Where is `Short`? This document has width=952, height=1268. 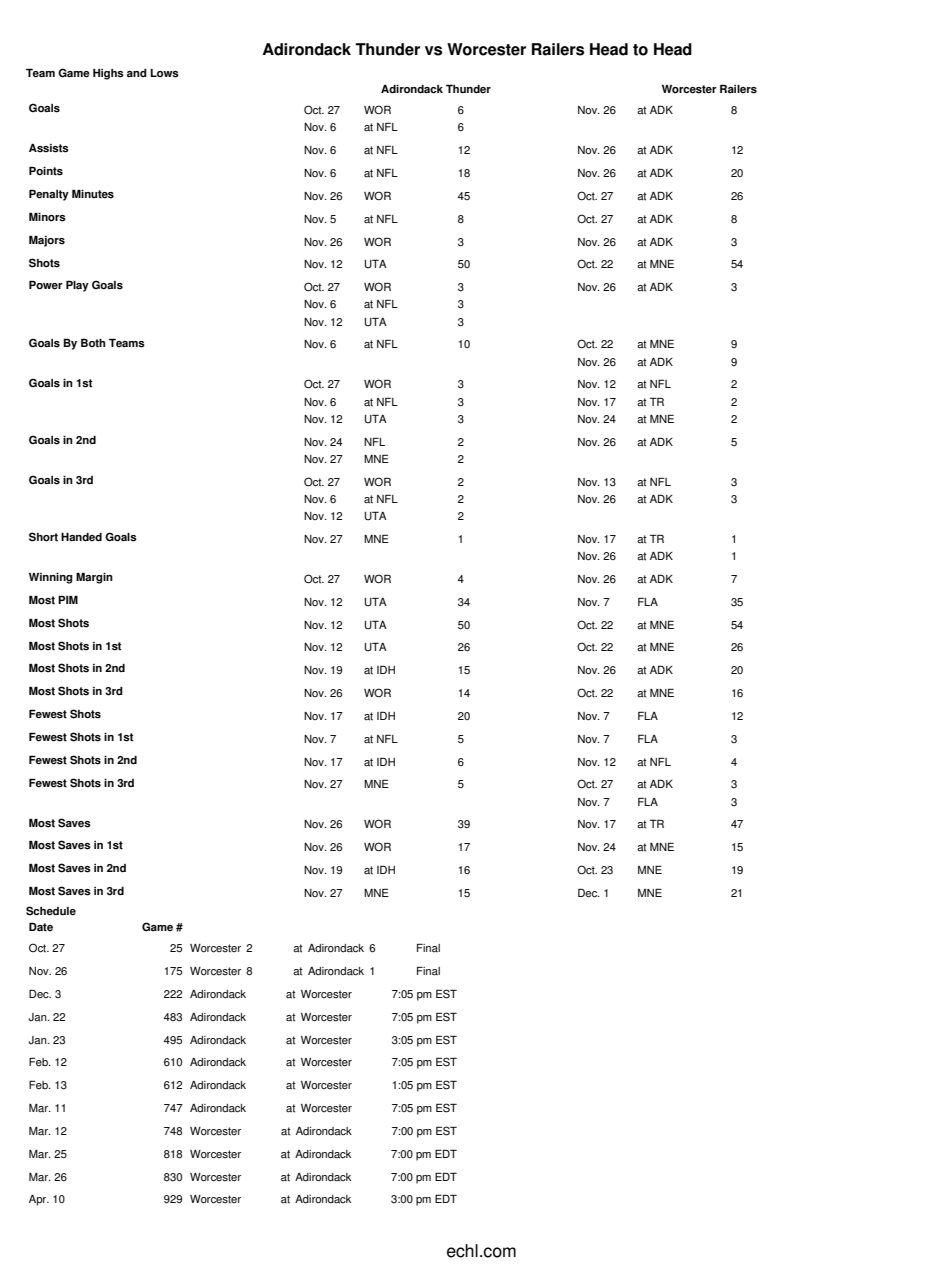
Short is located at coordinates (43, 537).
